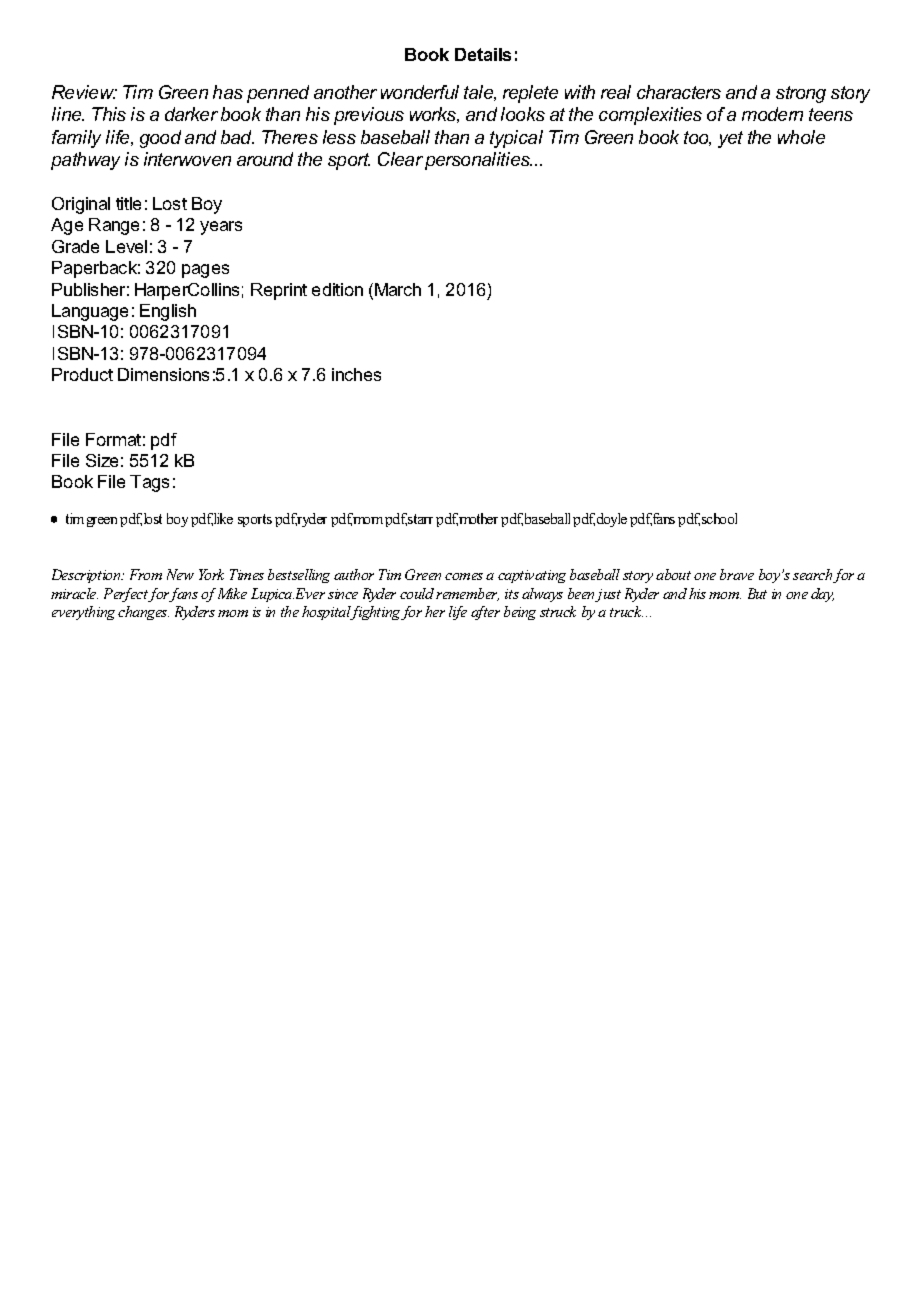 Image resolution: width=924 pixels, height=1308 pixels. Describe the element at coordinates (483, 54) in the document. I see `Details` at that location.
